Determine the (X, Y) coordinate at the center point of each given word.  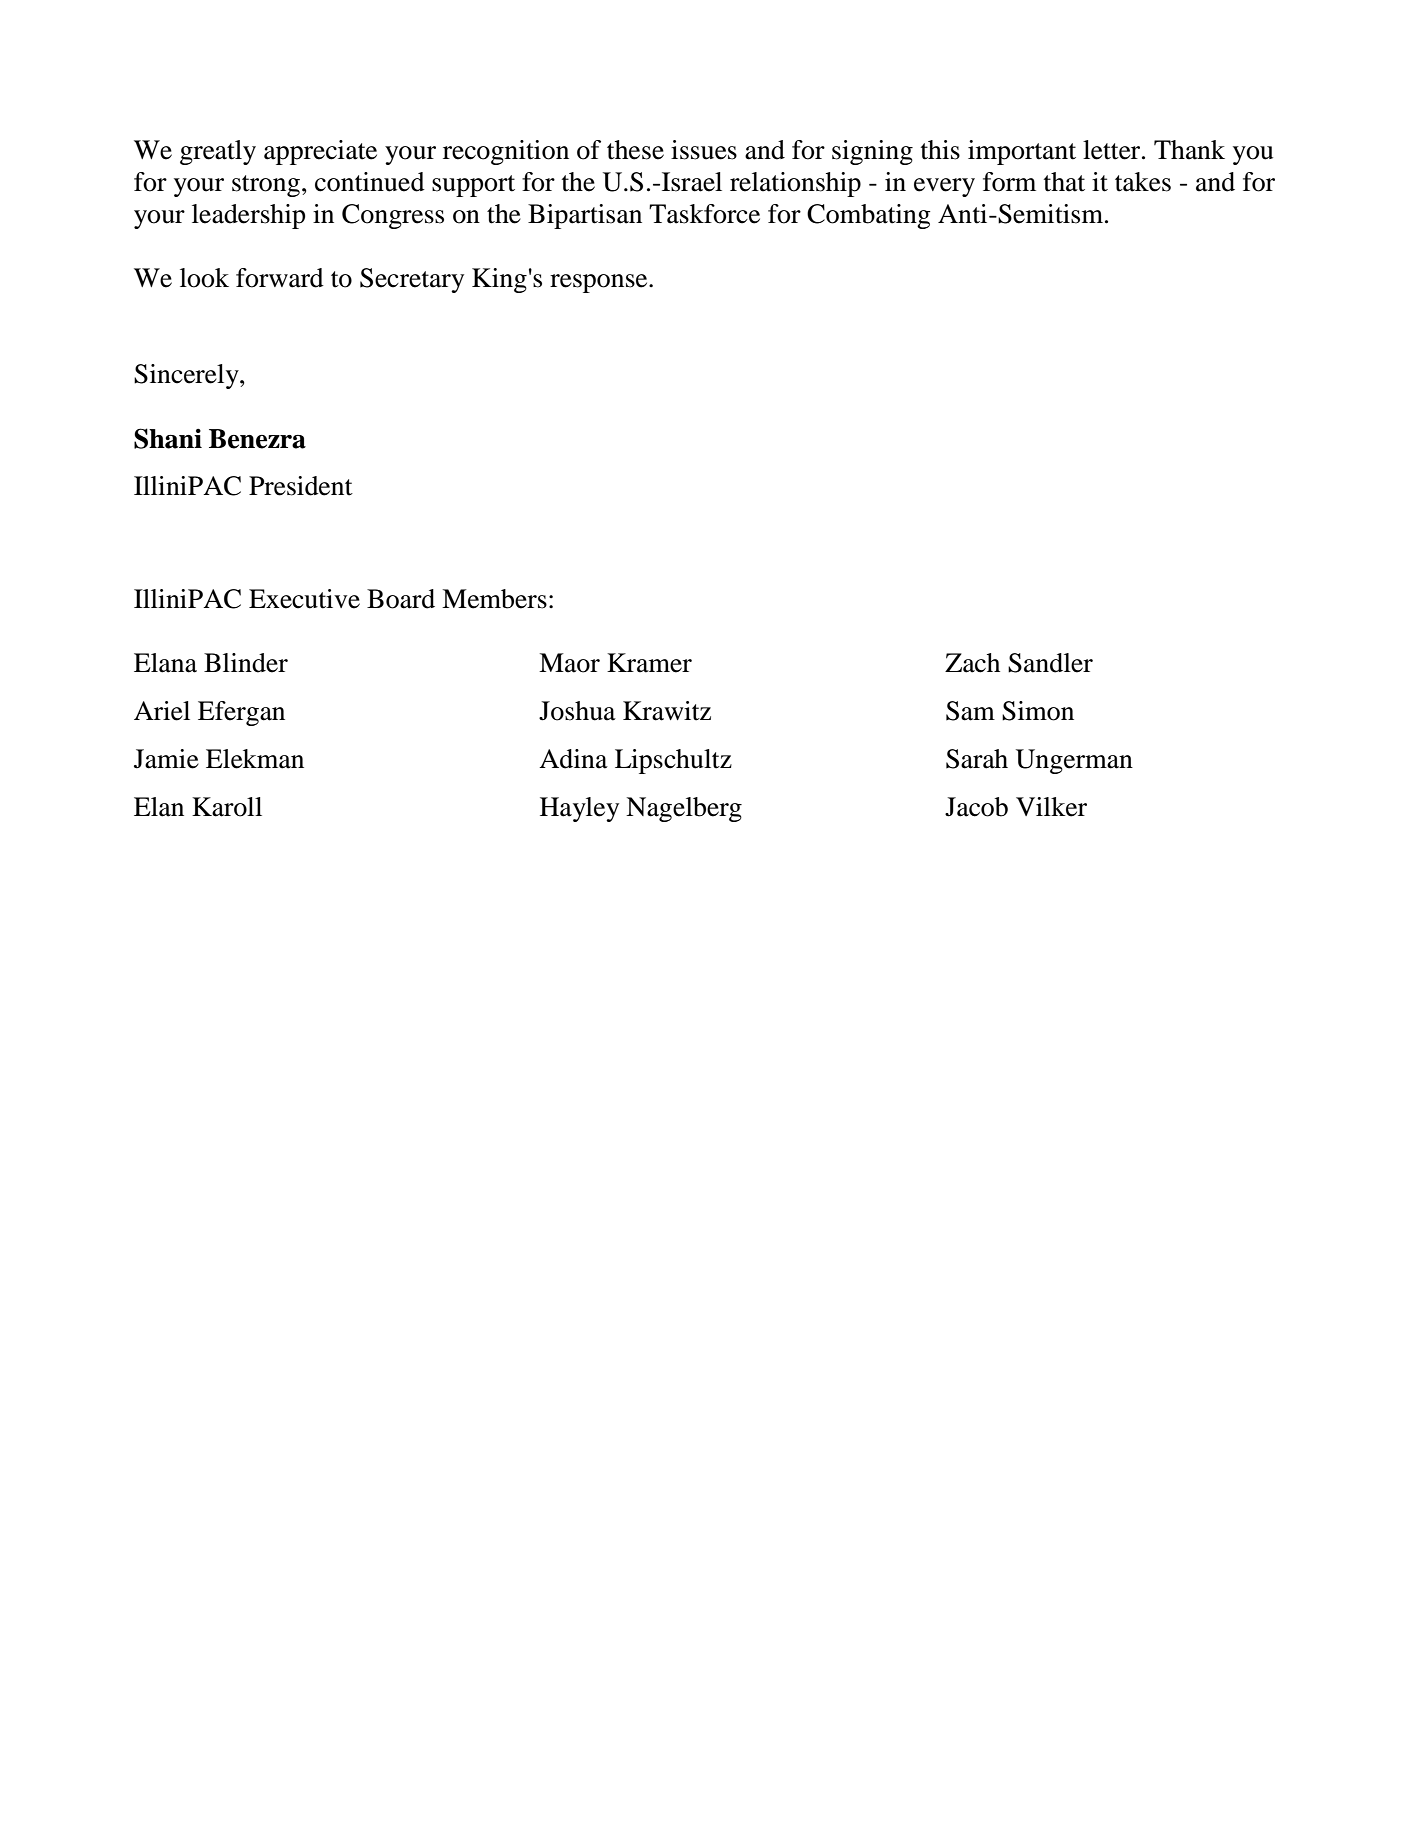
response (600, 283)
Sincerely (187, 376)
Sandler (1050, 663)
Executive (304, 599)
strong (266, 186)
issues (704, 150)
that (1064, 182)
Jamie (166, 759)
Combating (868, 216)
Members (494, 599)
